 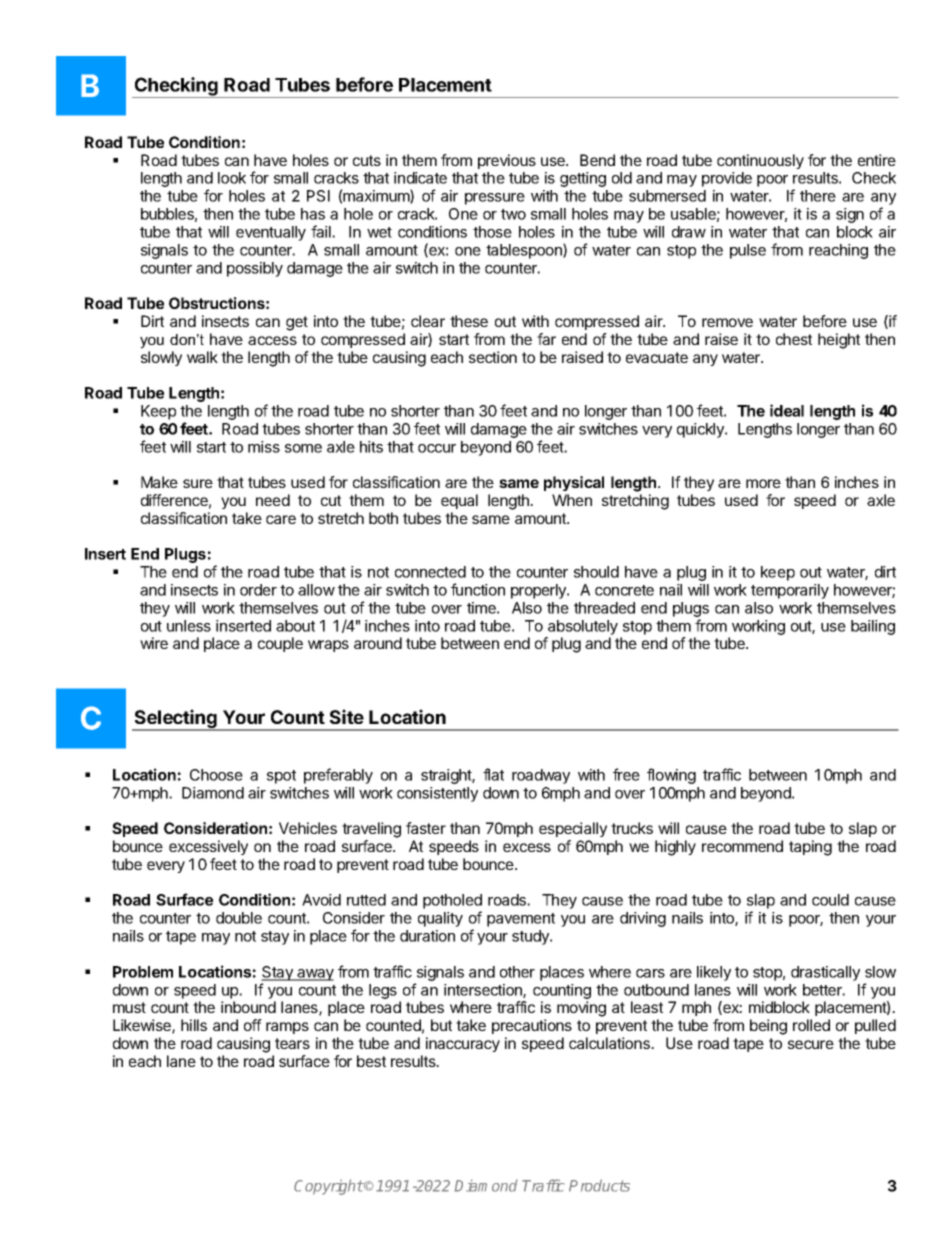 What do you see at coordinates (811, 1044) in the screenshot?
I see `secure` at bounding box center [811, 1044].
